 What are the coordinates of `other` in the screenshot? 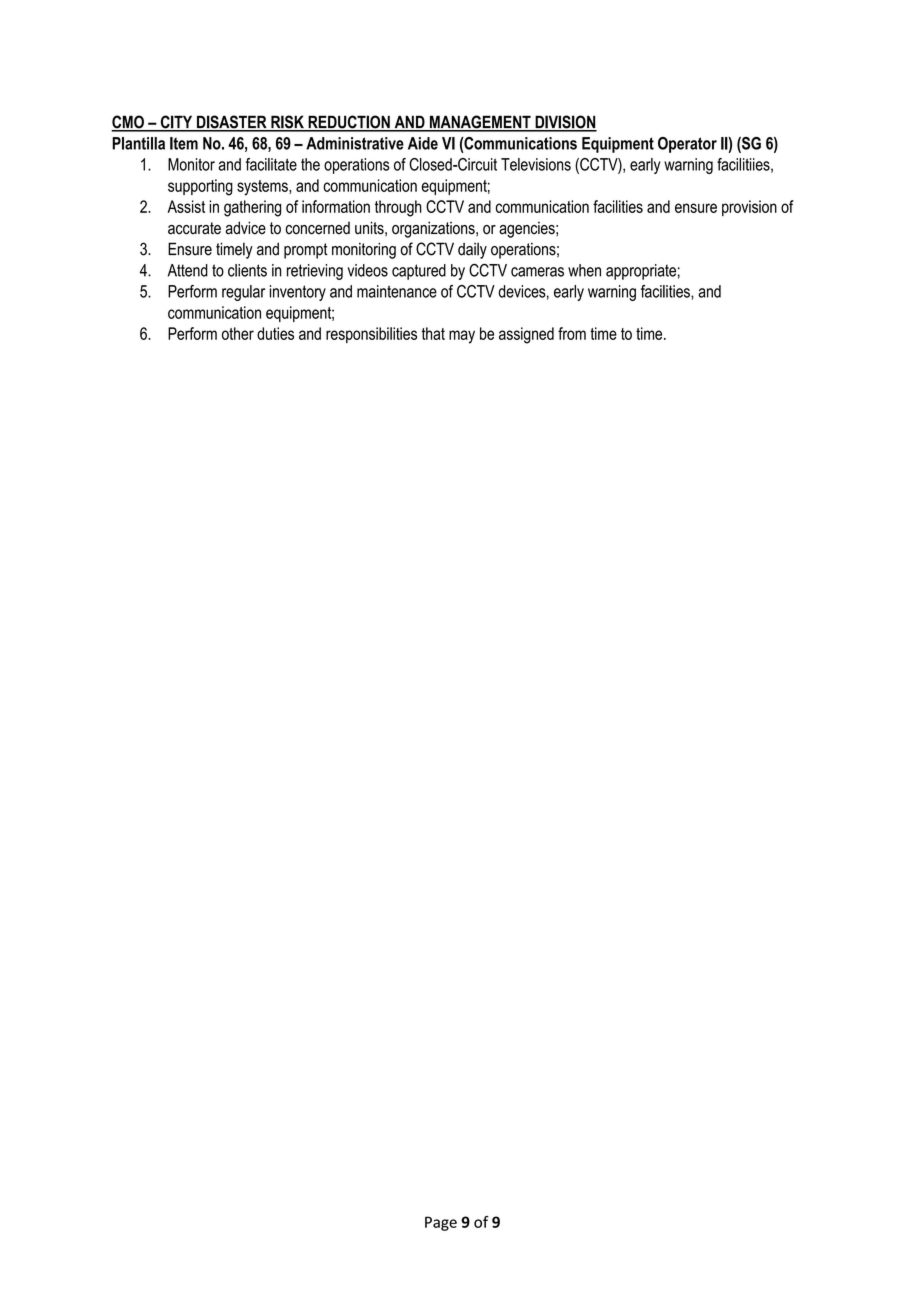 It's located at (238, 333).
